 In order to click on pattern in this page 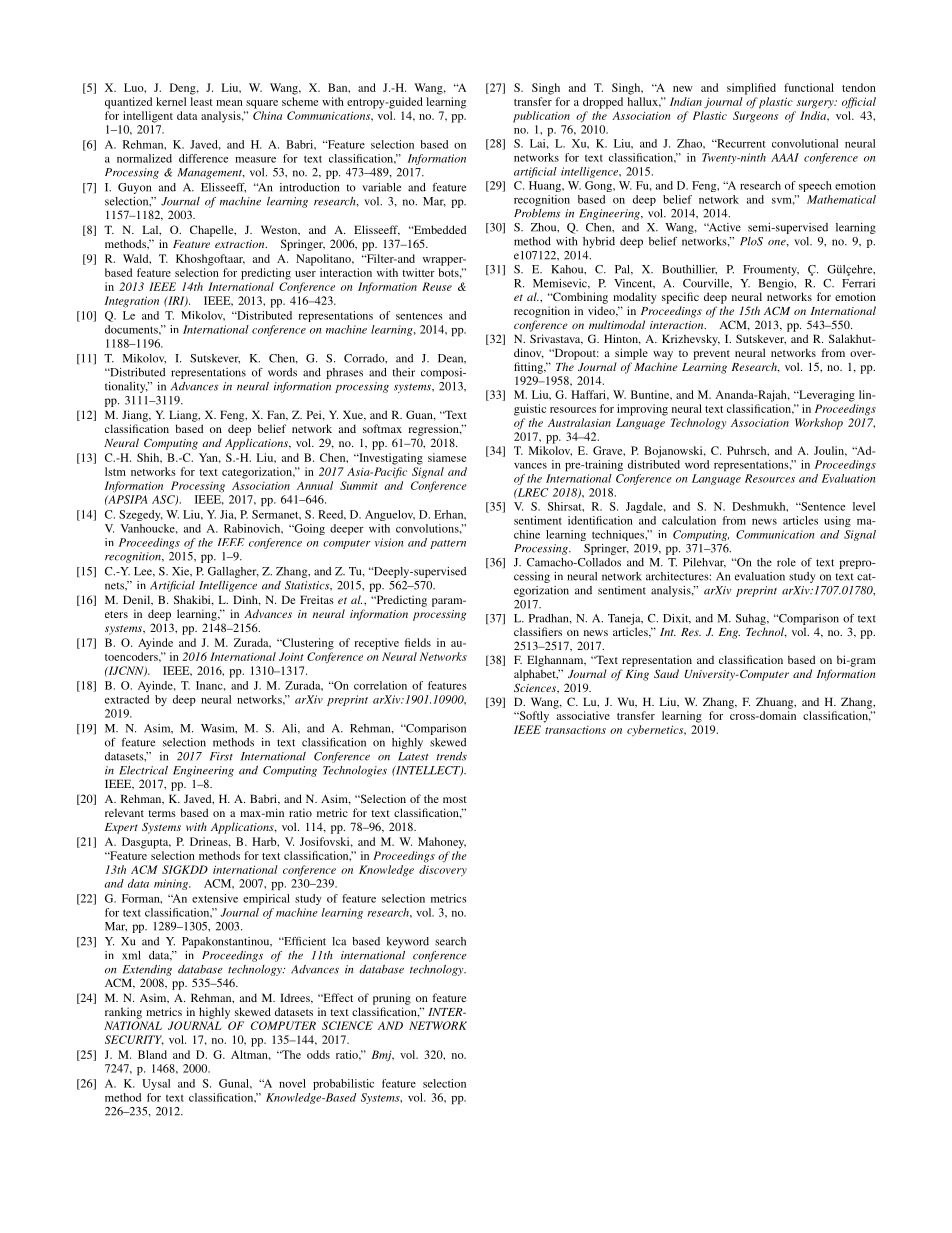, I will do `click(448, 544)`.
